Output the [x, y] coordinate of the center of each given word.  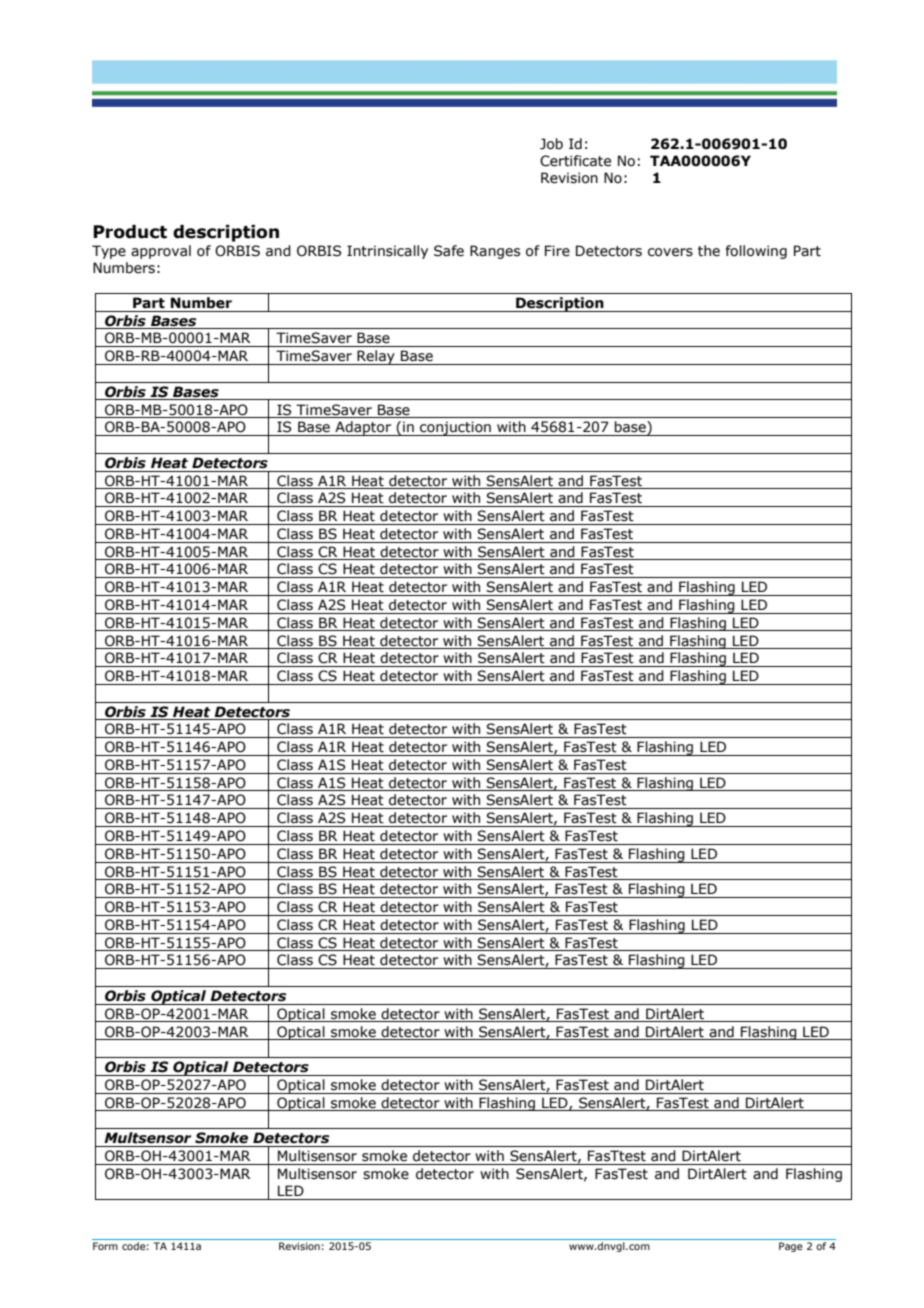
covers [670, 252]
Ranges [495, 252]
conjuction [455, 428]
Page [791, 1247]
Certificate [575, 161]
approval [161, 252]
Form [105, 1246]
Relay [376, 357]
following [756, 252]
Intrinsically [387, 252]
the [709, 251]
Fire [557, 251]
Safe [449, 251]
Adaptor [363, 428]
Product [130, 232]
